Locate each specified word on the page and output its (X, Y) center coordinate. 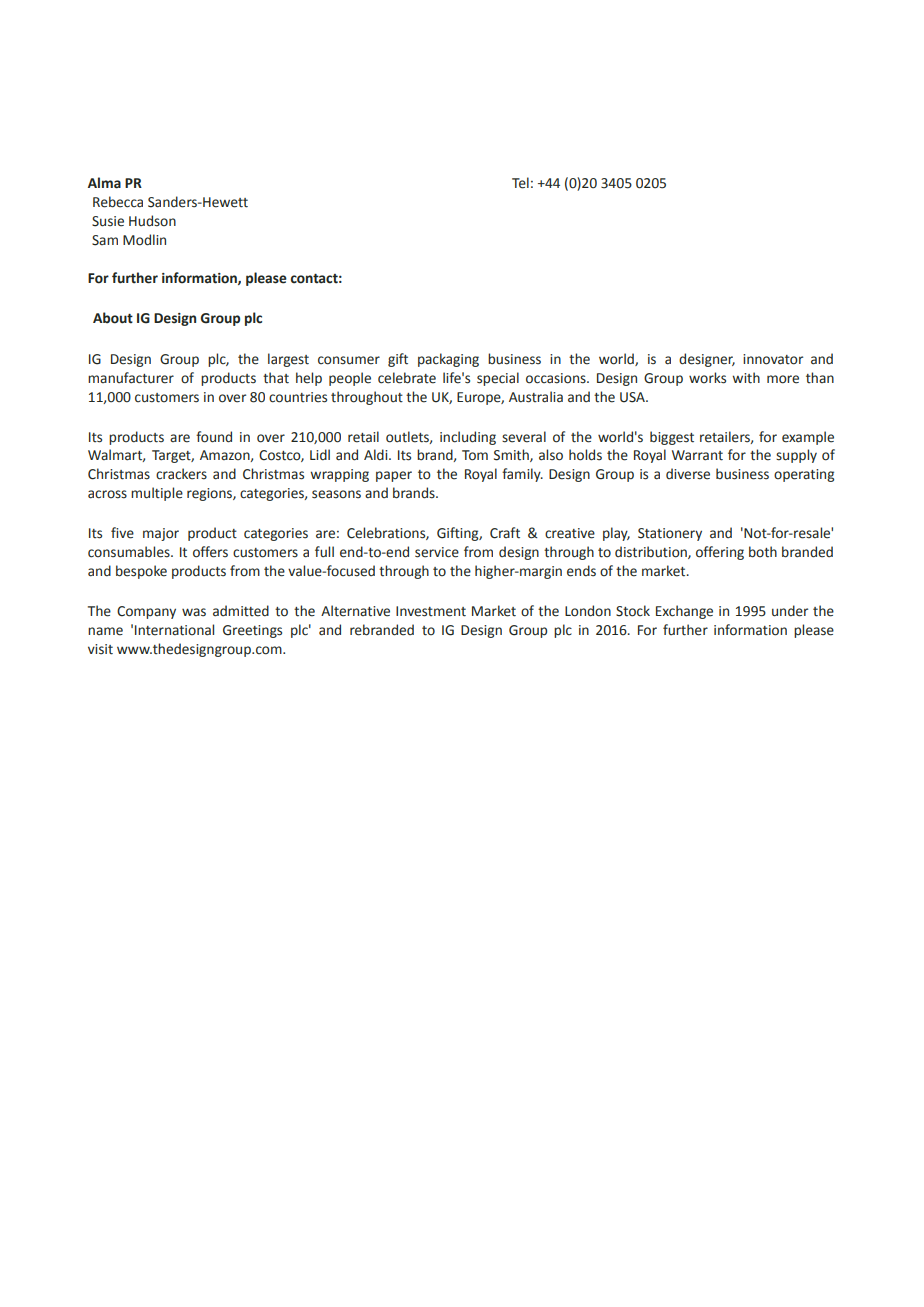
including (468, 438)
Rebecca (118, 202)
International (174, 630)
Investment (431, 611)
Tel (520, 183)
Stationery (670, 534)
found (214, 437)
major (161, 534)
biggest (672, 438)
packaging (448, 360)
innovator (773, 359)
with (746, 378)
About (113, 318)
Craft (505, 533)
